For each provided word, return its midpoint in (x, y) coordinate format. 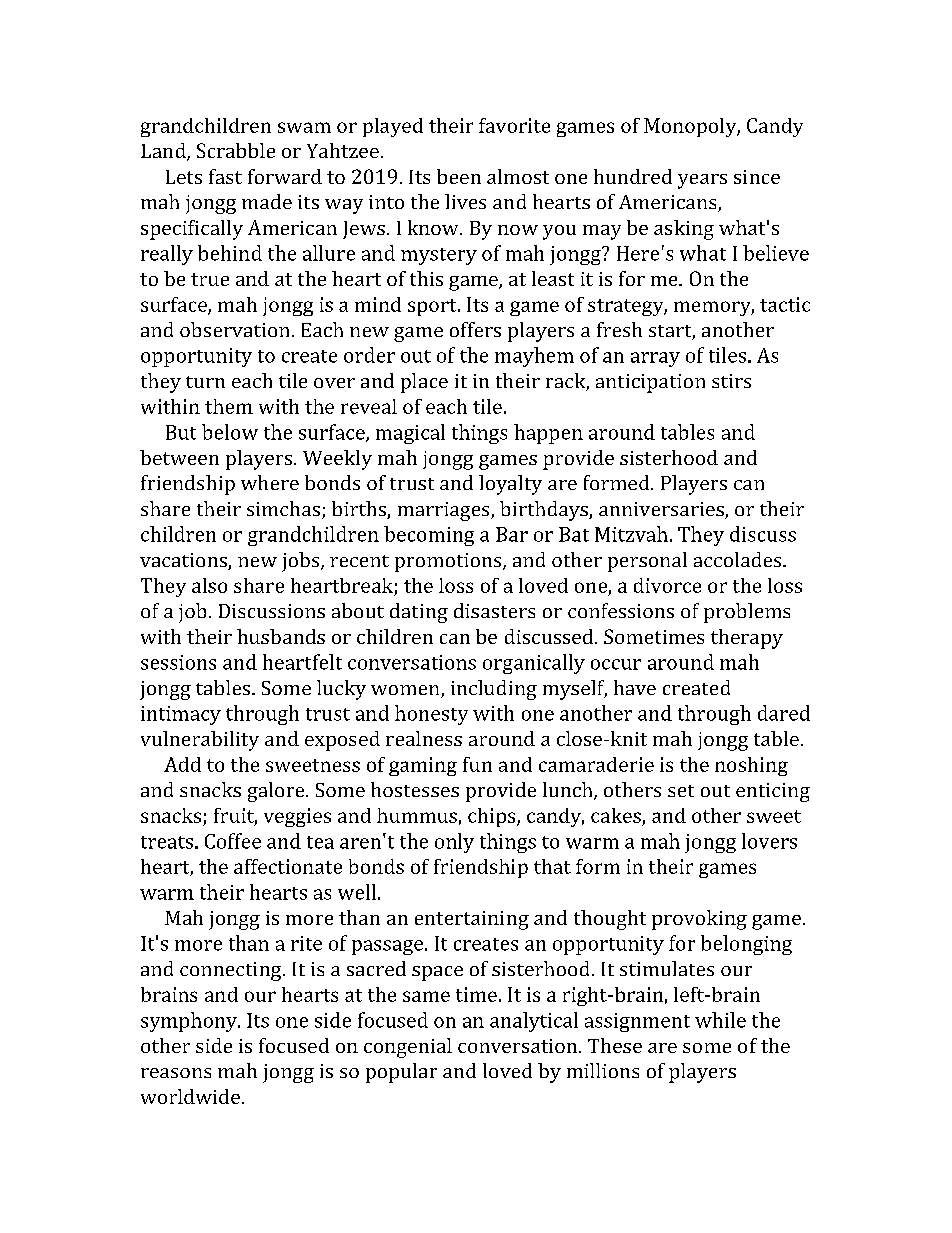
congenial (408, 1048)
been (459, 176)
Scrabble (236, 150)
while (720, 1020)
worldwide (192, 1096)
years (702, 181)
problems (747, 613)
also (209, 585)
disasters (494, 610)
